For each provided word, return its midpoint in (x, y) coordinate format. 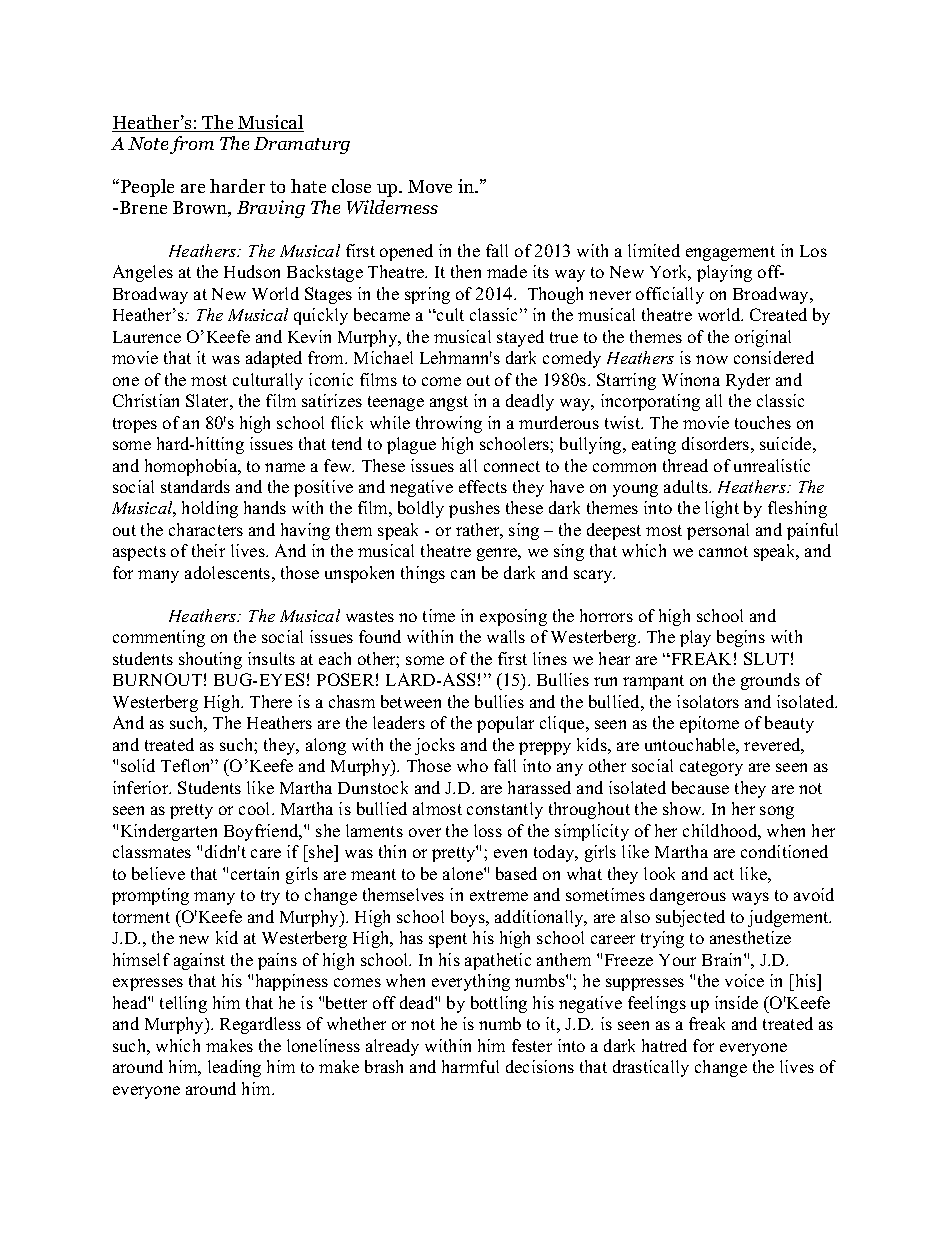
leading (234, 1068)
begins (741, 638)
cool (256, 808)
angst (449, 403)
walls (506, 636)
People (146, 188)
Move (430, 186)
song (777, 812)
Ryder (748, 381)
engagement (730, 253)
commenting (159, 638)
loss (488, 830)
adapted (274, 359)
